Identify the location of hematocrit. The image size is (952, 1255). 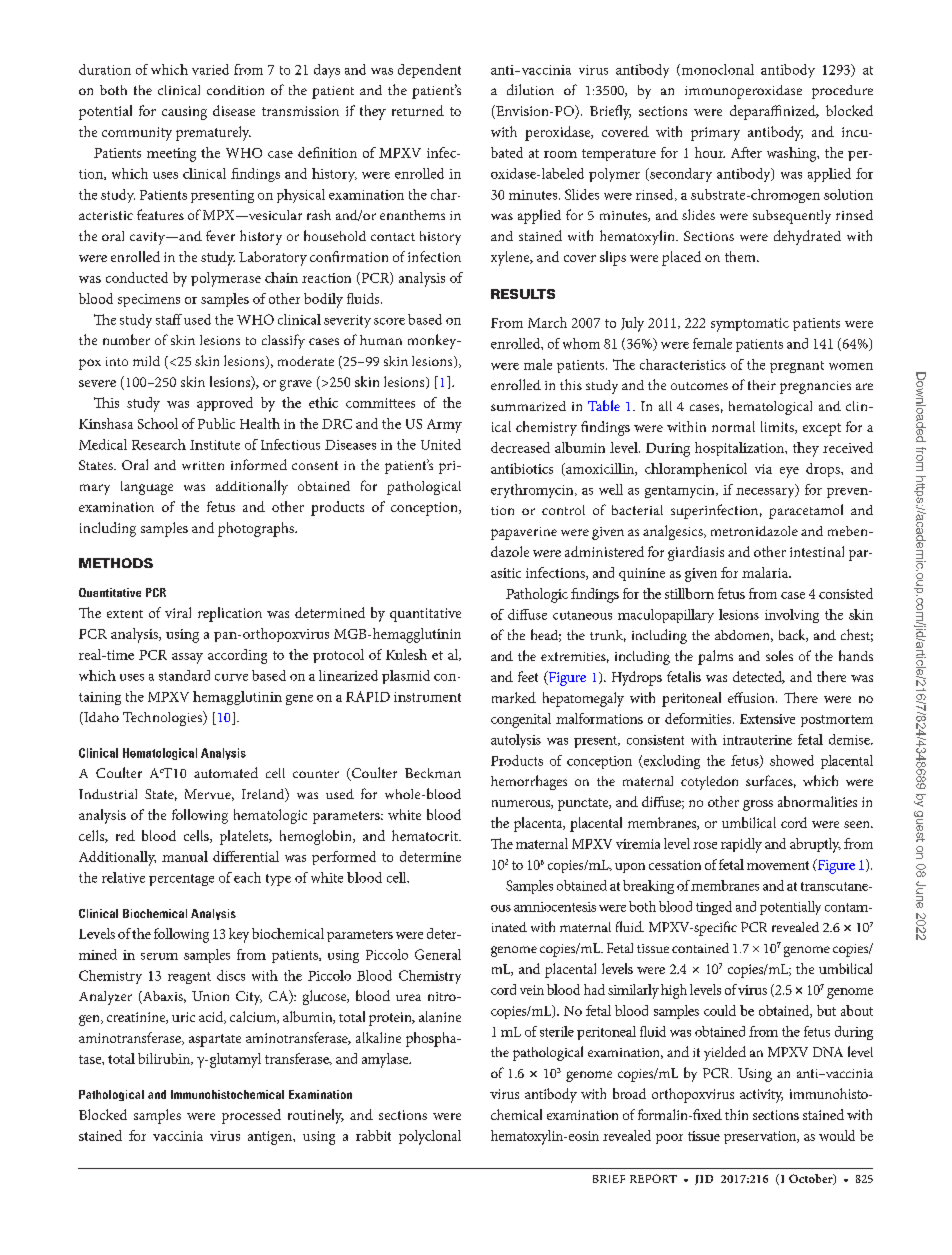
(426, 835).
